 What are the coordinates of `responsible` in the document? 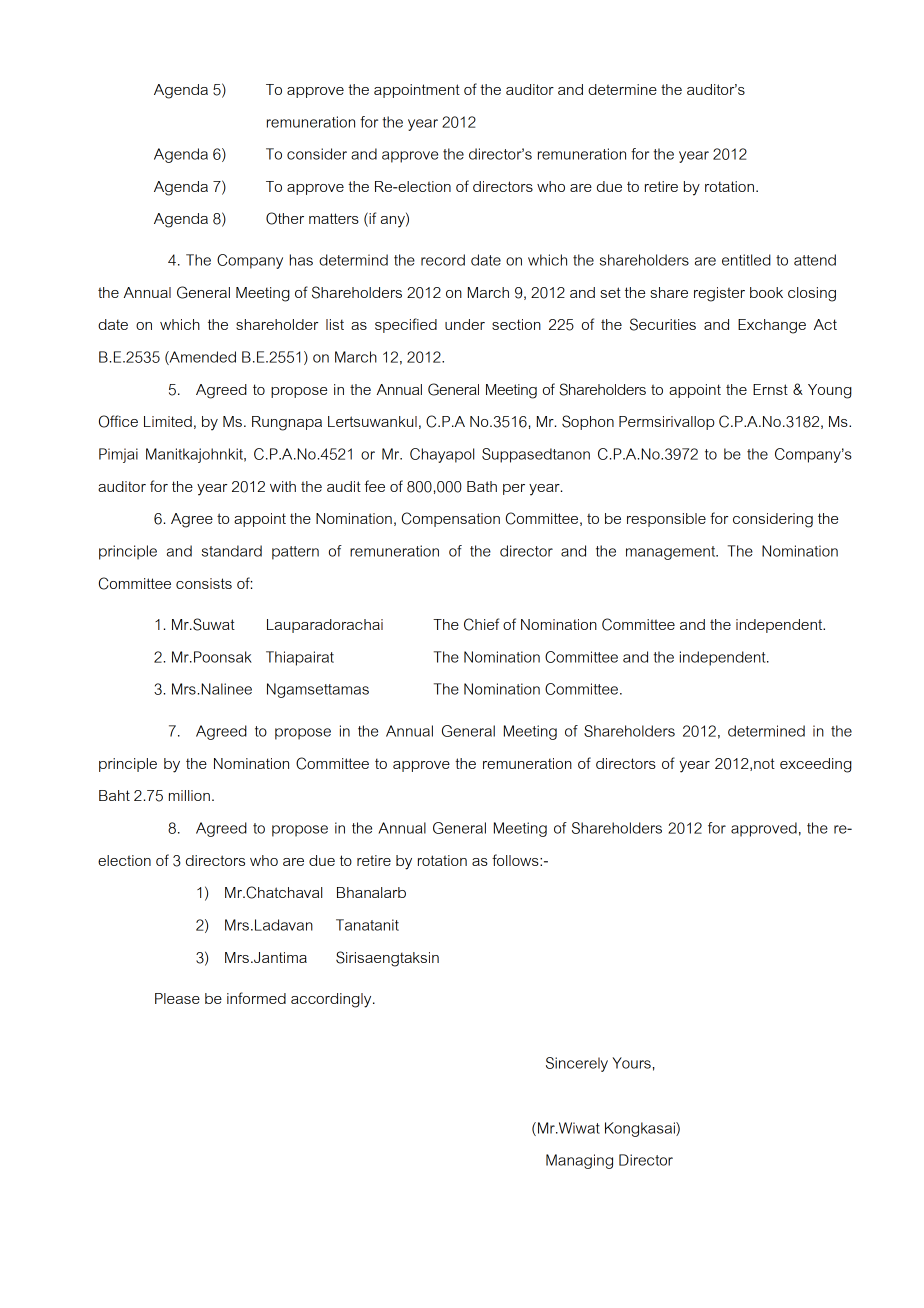 It's located at (666, 520).
